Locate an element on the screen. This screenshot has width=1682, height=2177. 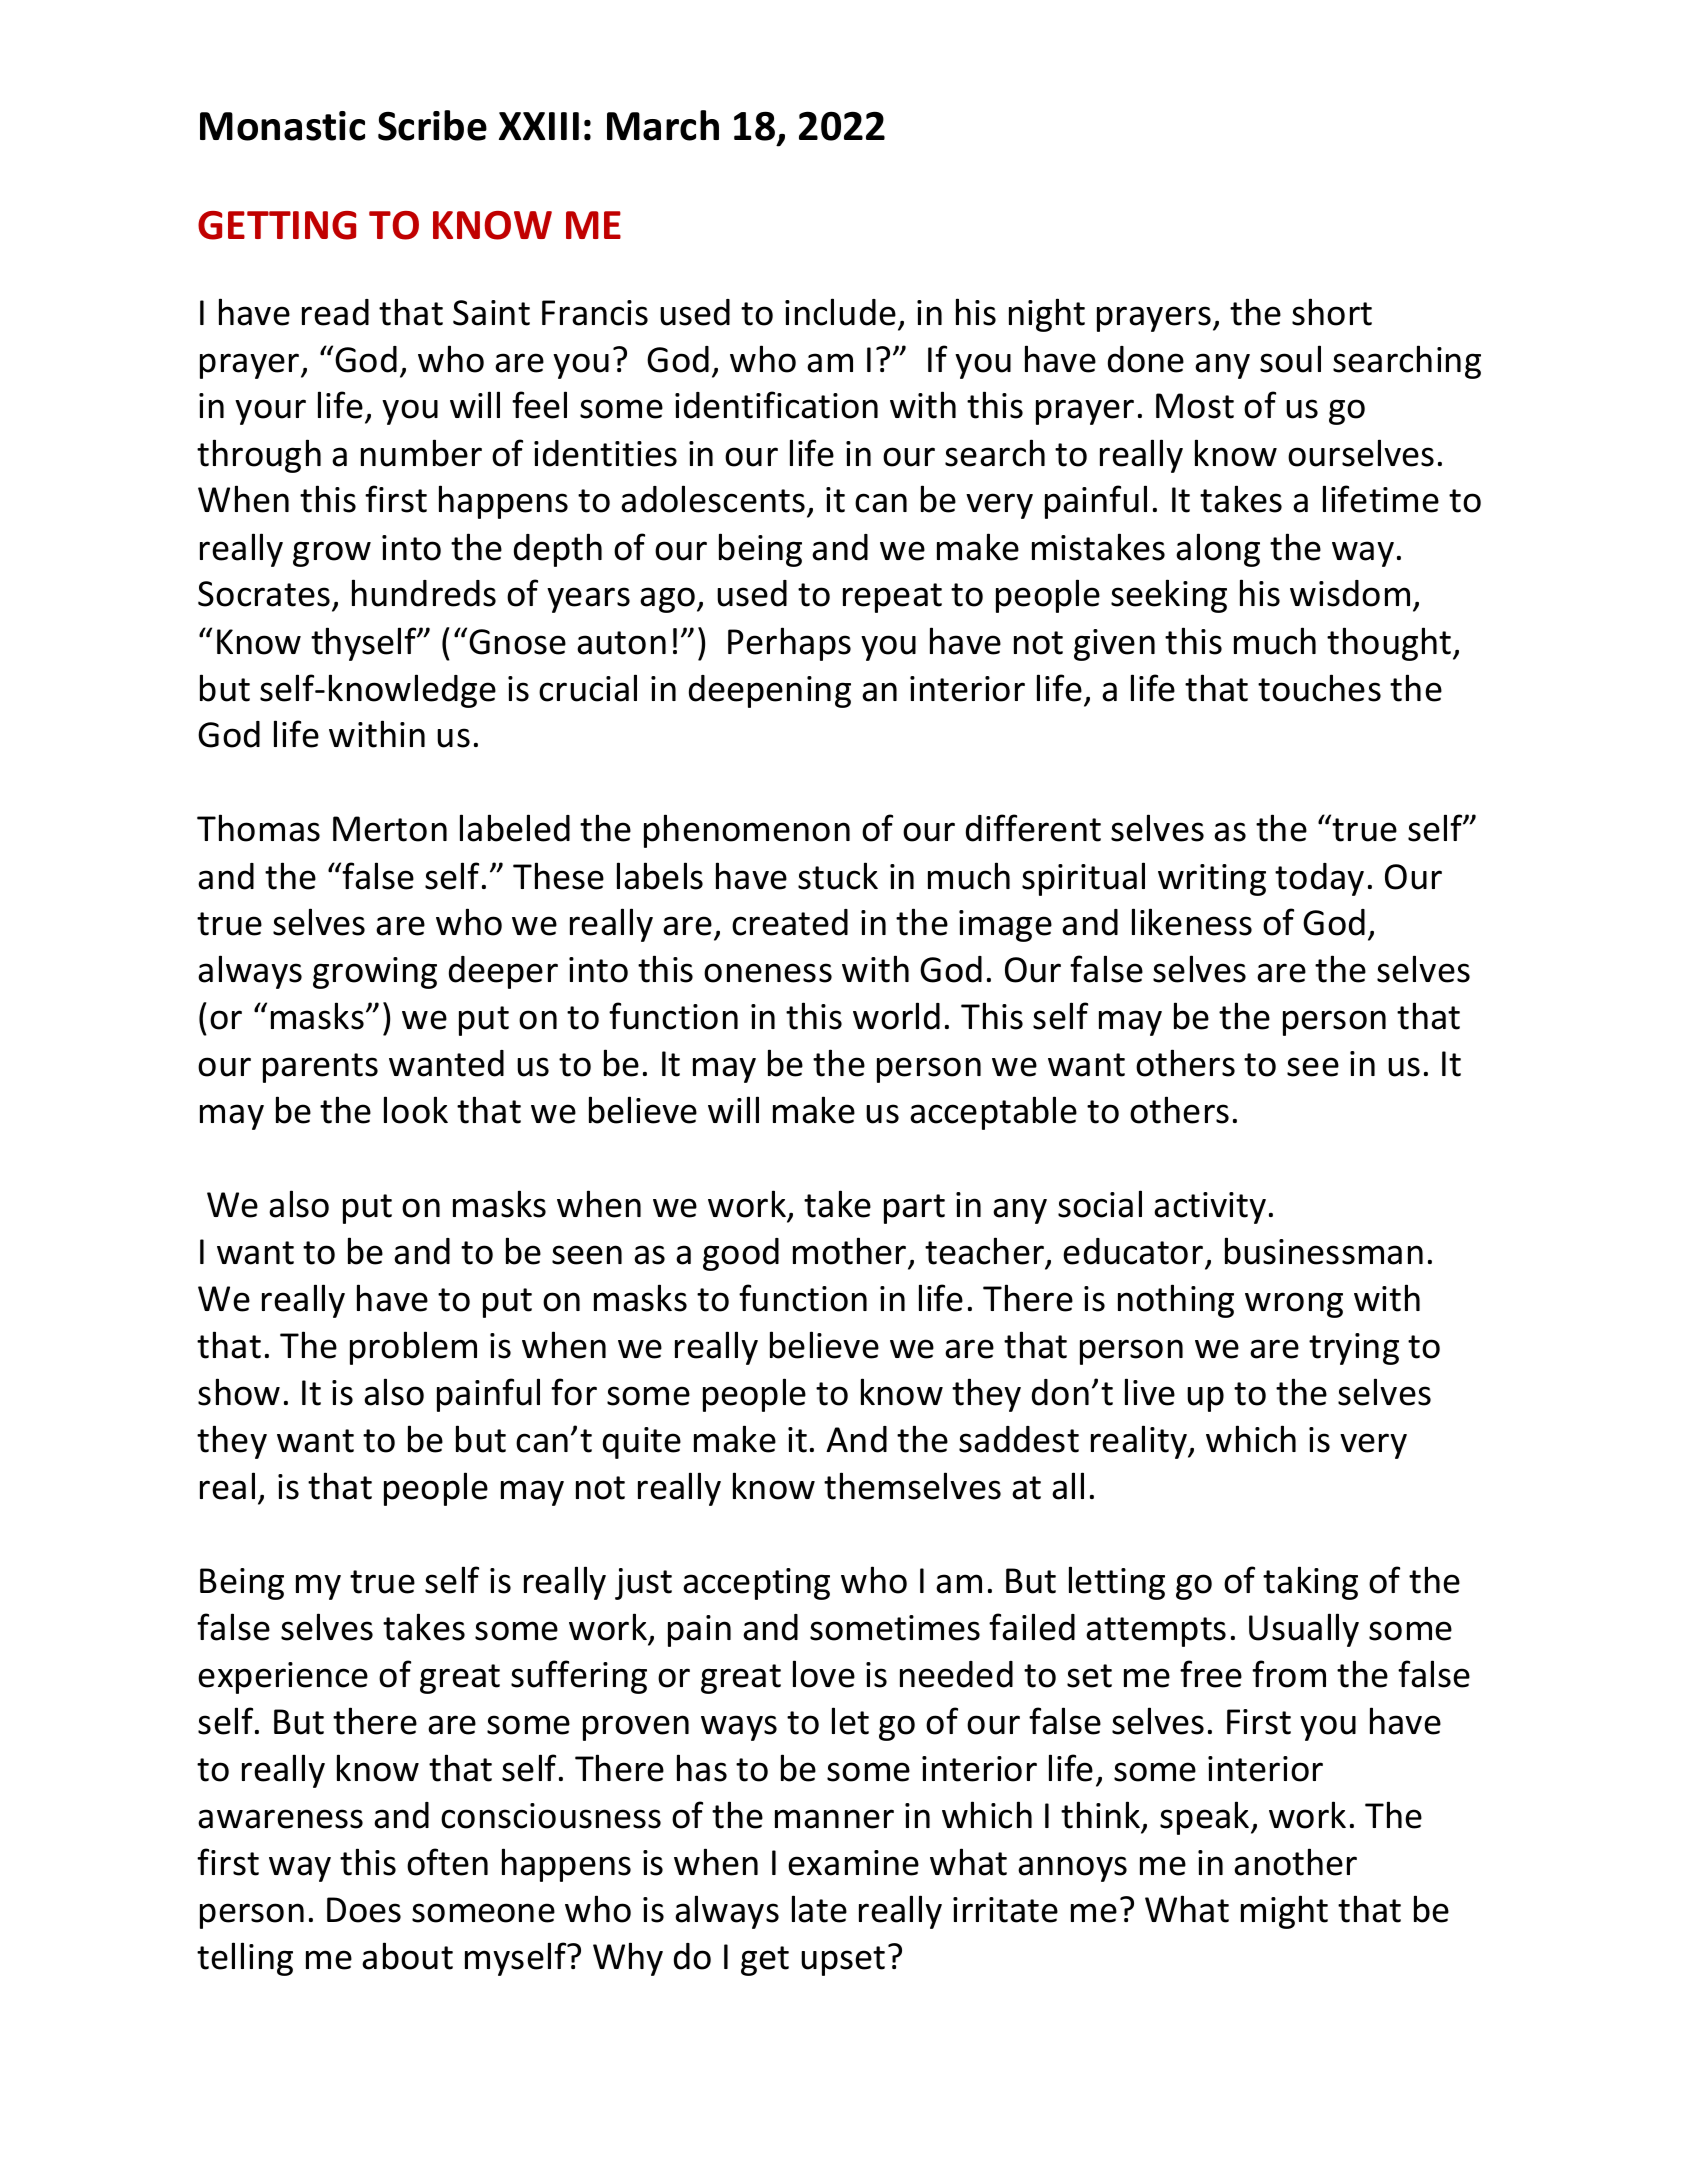
stuck is located at coordinates (838, 876).
